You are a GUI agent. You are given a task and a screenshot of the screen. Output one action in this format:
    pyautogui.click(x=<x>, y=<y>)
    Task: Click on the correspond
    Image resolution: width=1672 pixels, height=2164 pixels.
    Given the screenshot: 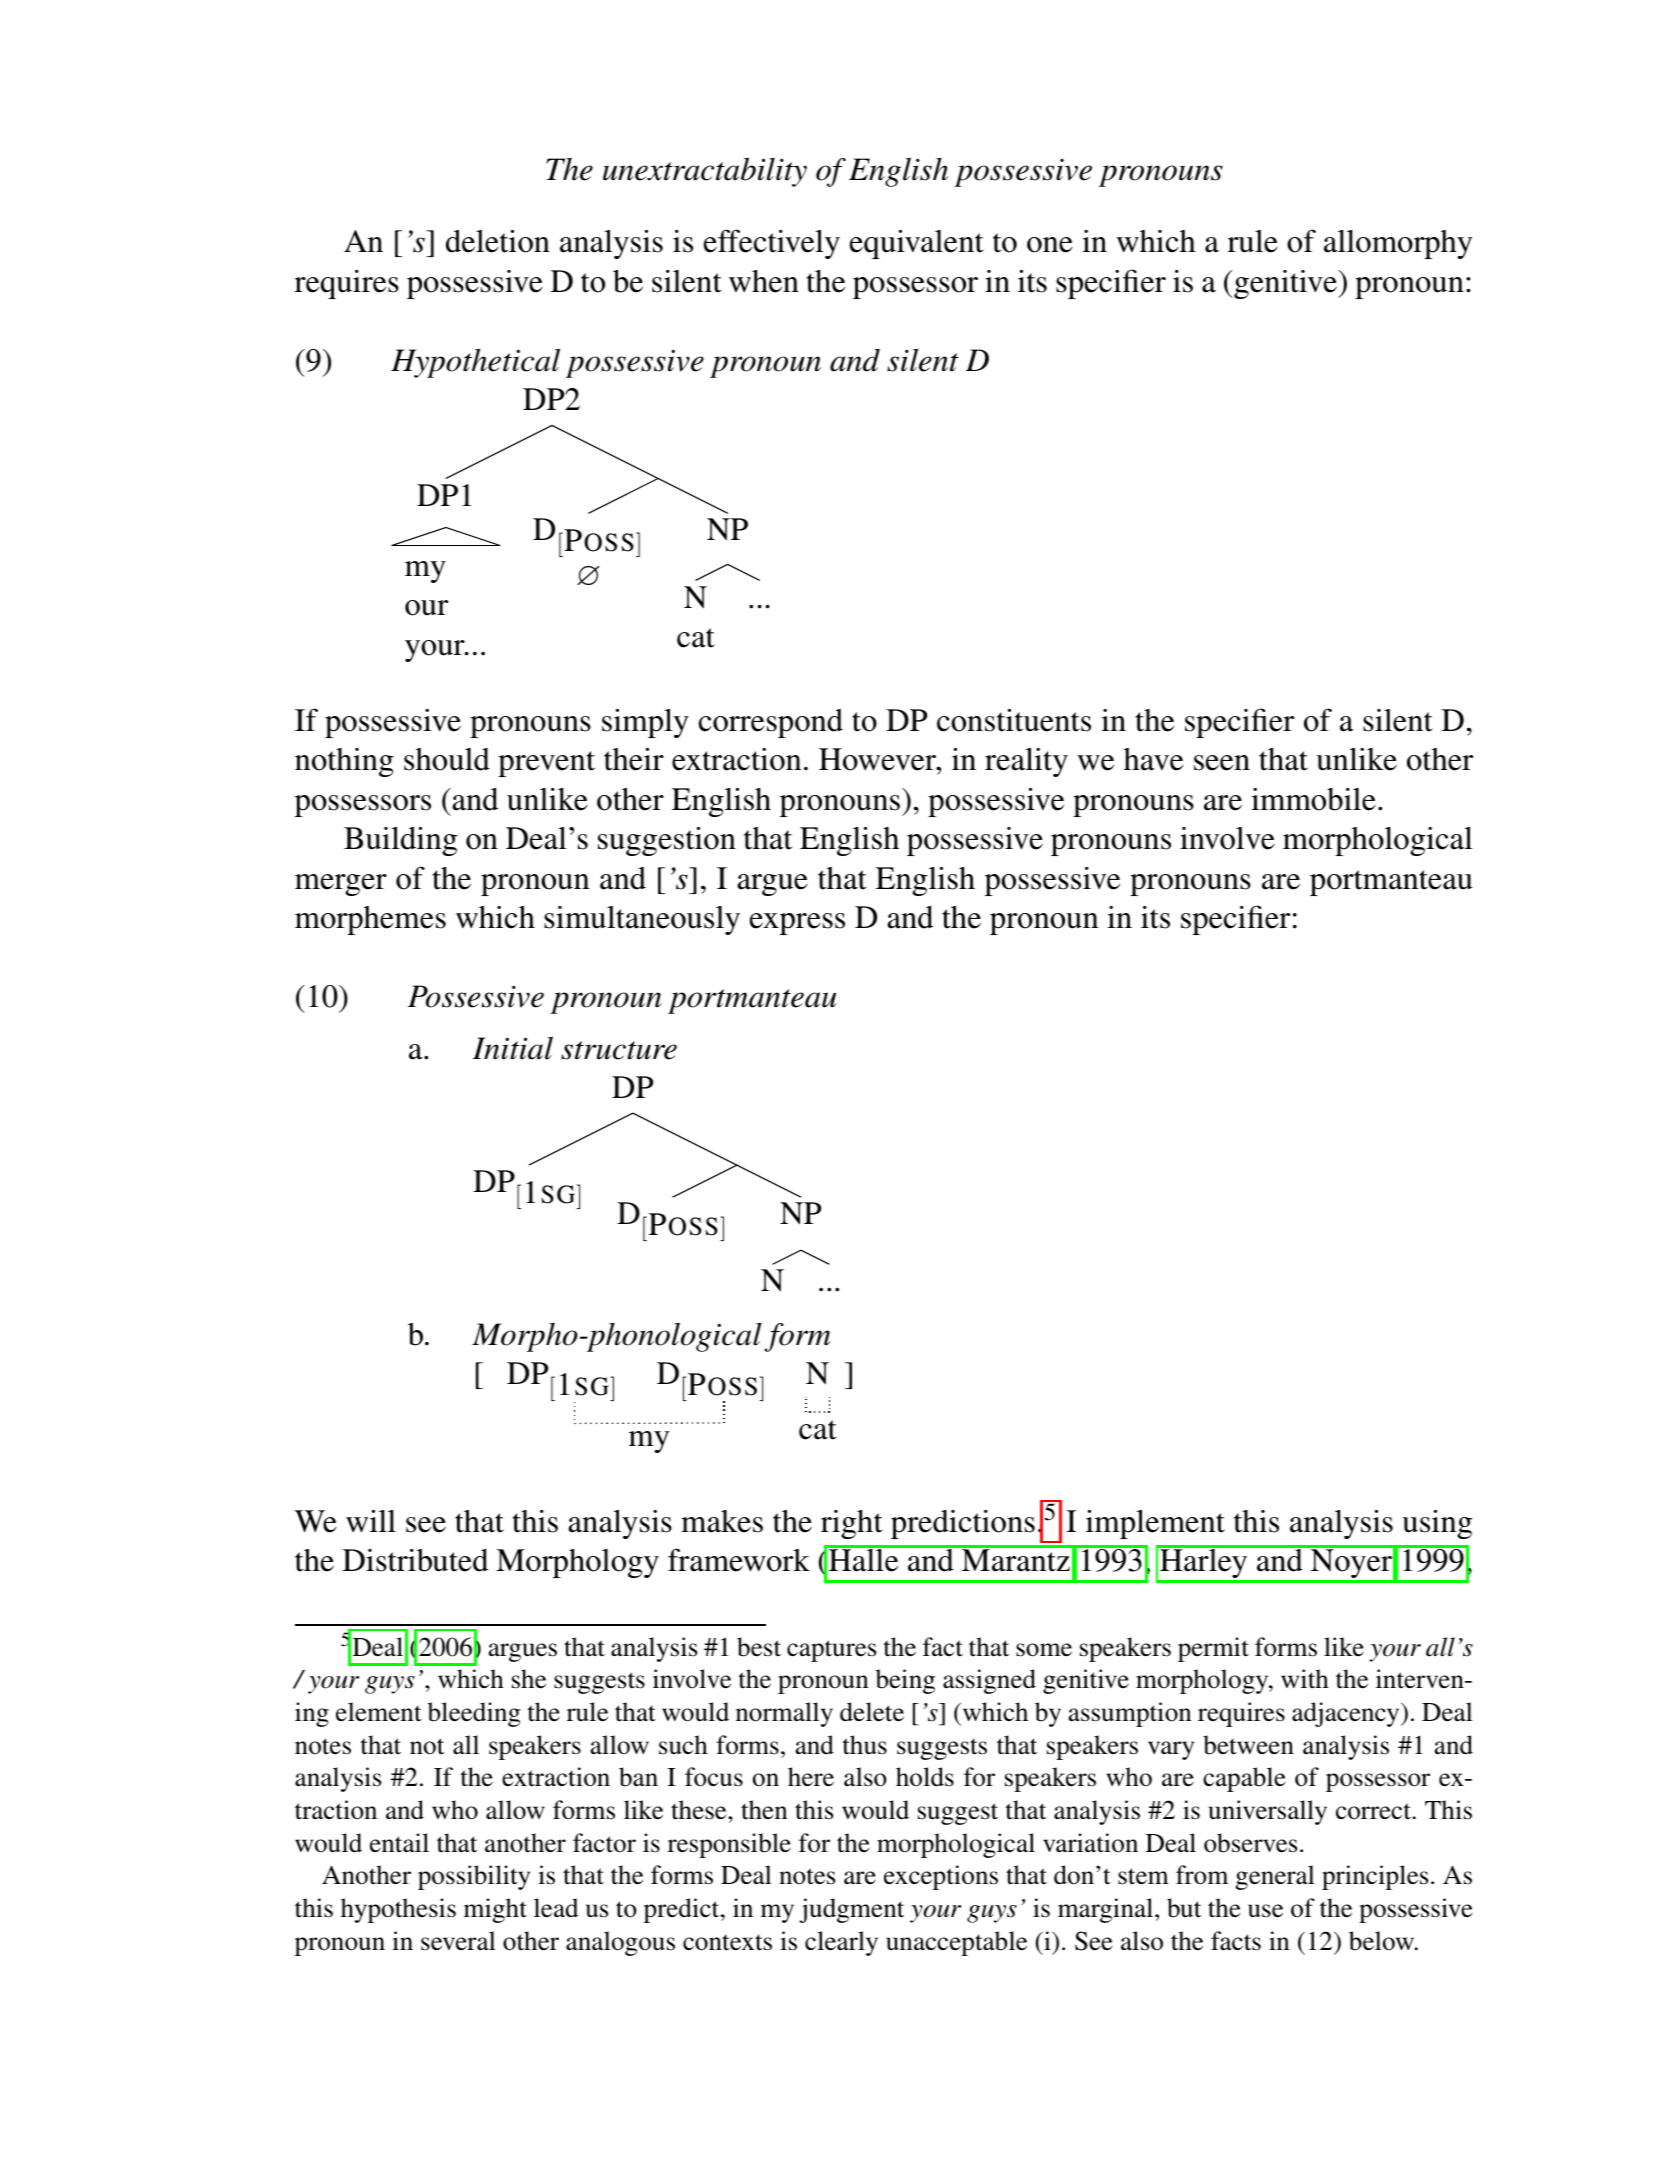 What is the action you would take?
    pyautogui.click(x=771, y=723)
